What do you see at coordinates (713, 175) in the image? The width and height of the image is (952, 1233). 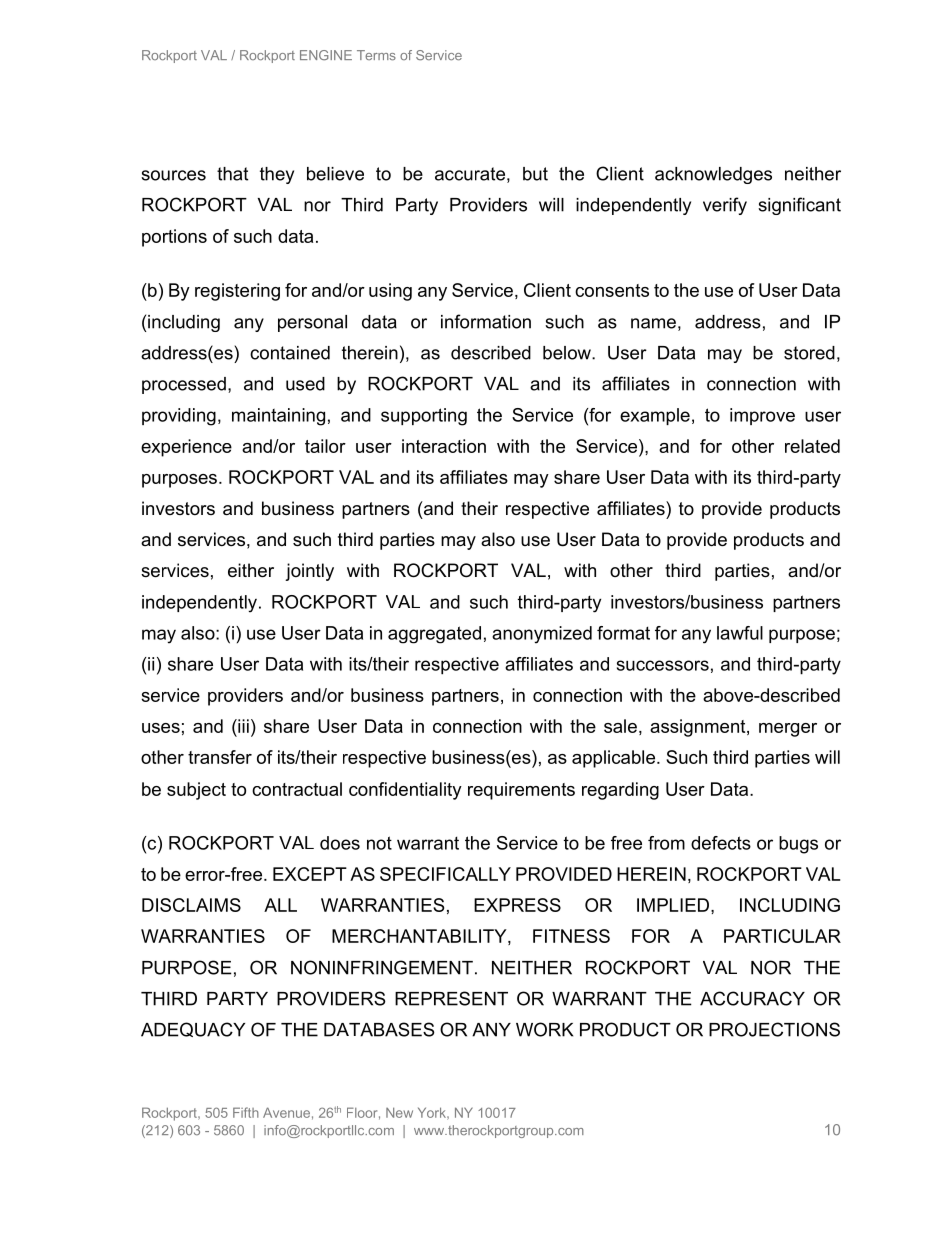 I see `acknowledges` at bounding box center [713, 175].
